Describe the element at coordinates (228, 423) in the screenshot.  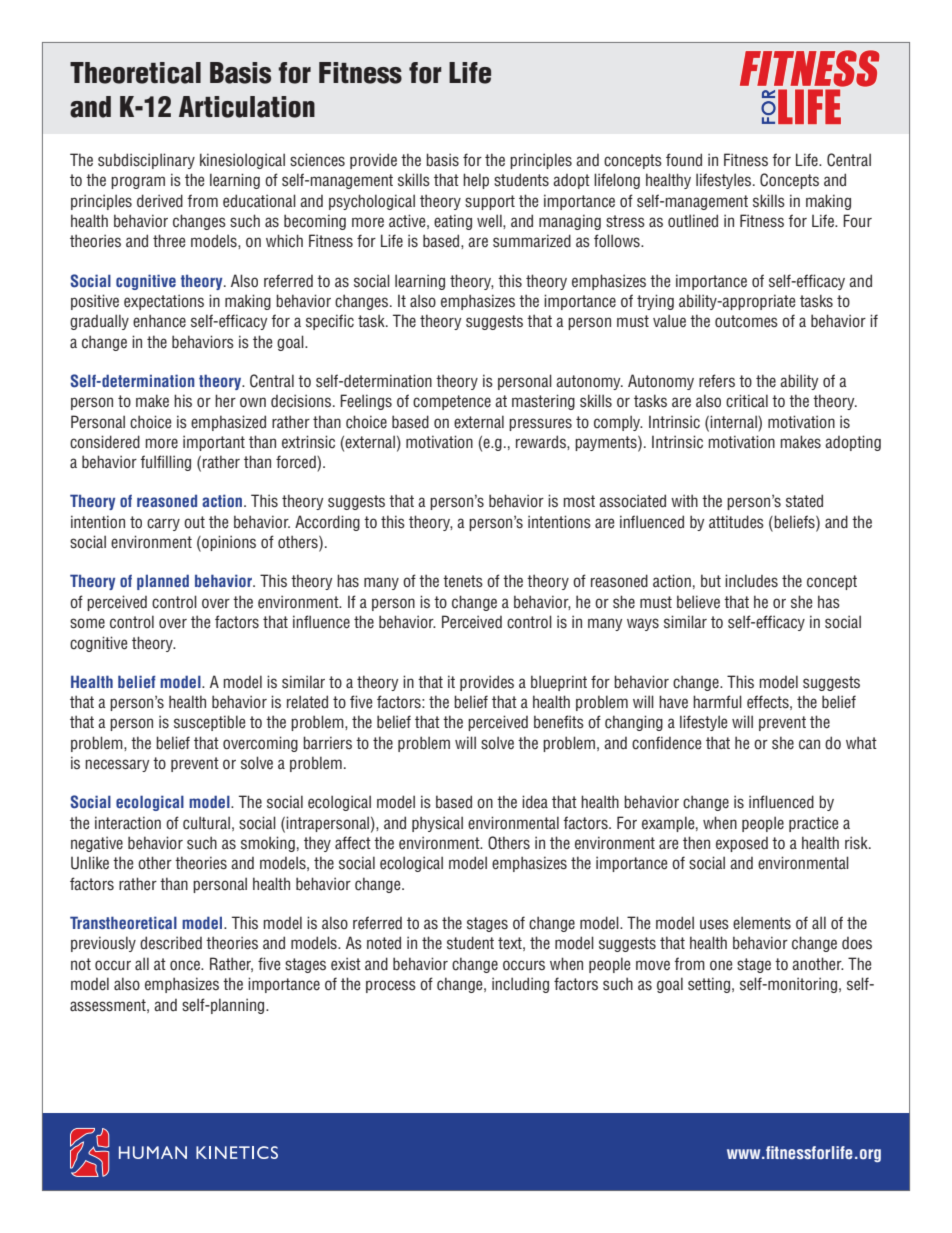
I see `emphasized` at that location.
